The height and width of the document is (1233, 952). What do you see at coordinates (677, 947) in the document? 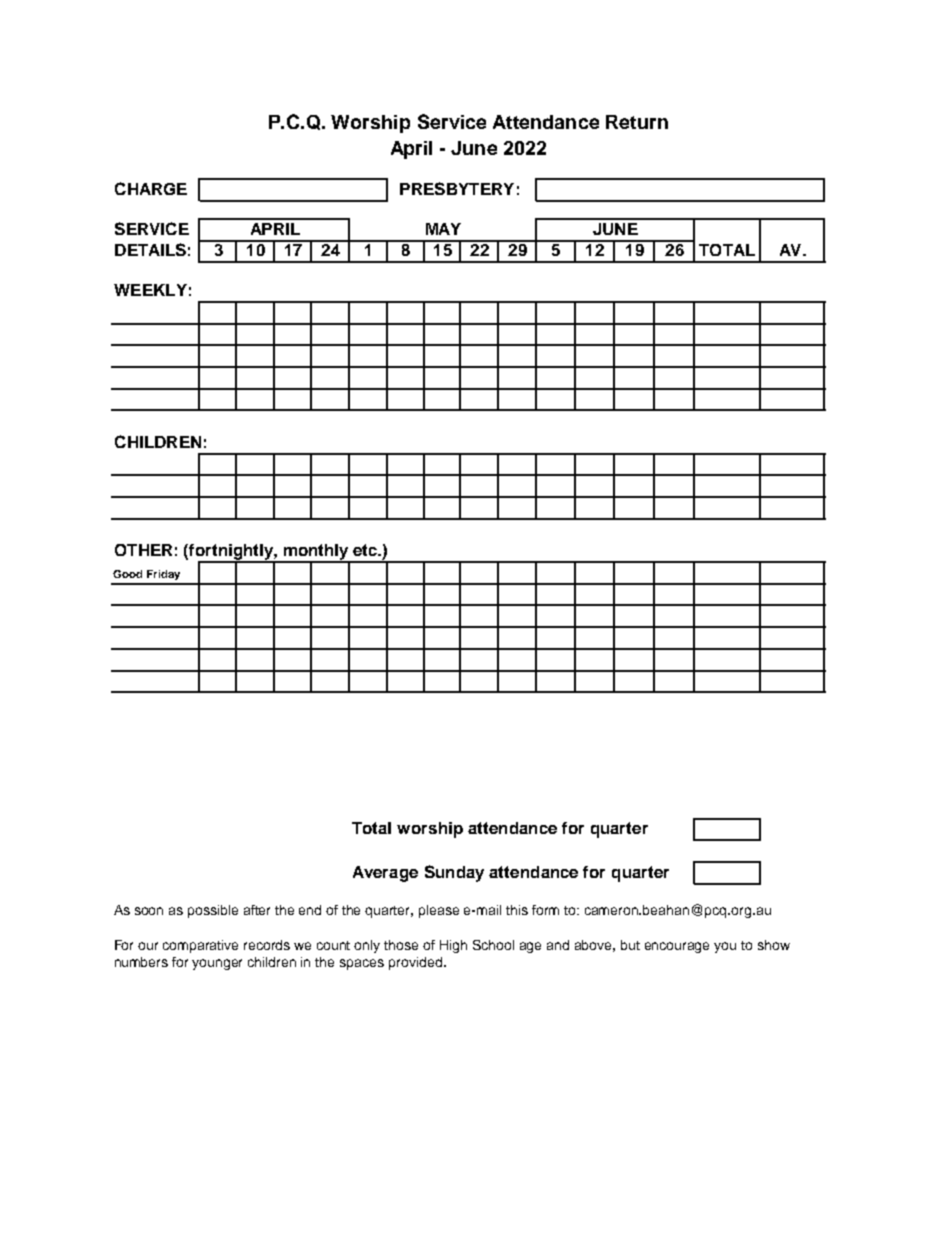
I see `encourage` at bounding box center [677, 947].
